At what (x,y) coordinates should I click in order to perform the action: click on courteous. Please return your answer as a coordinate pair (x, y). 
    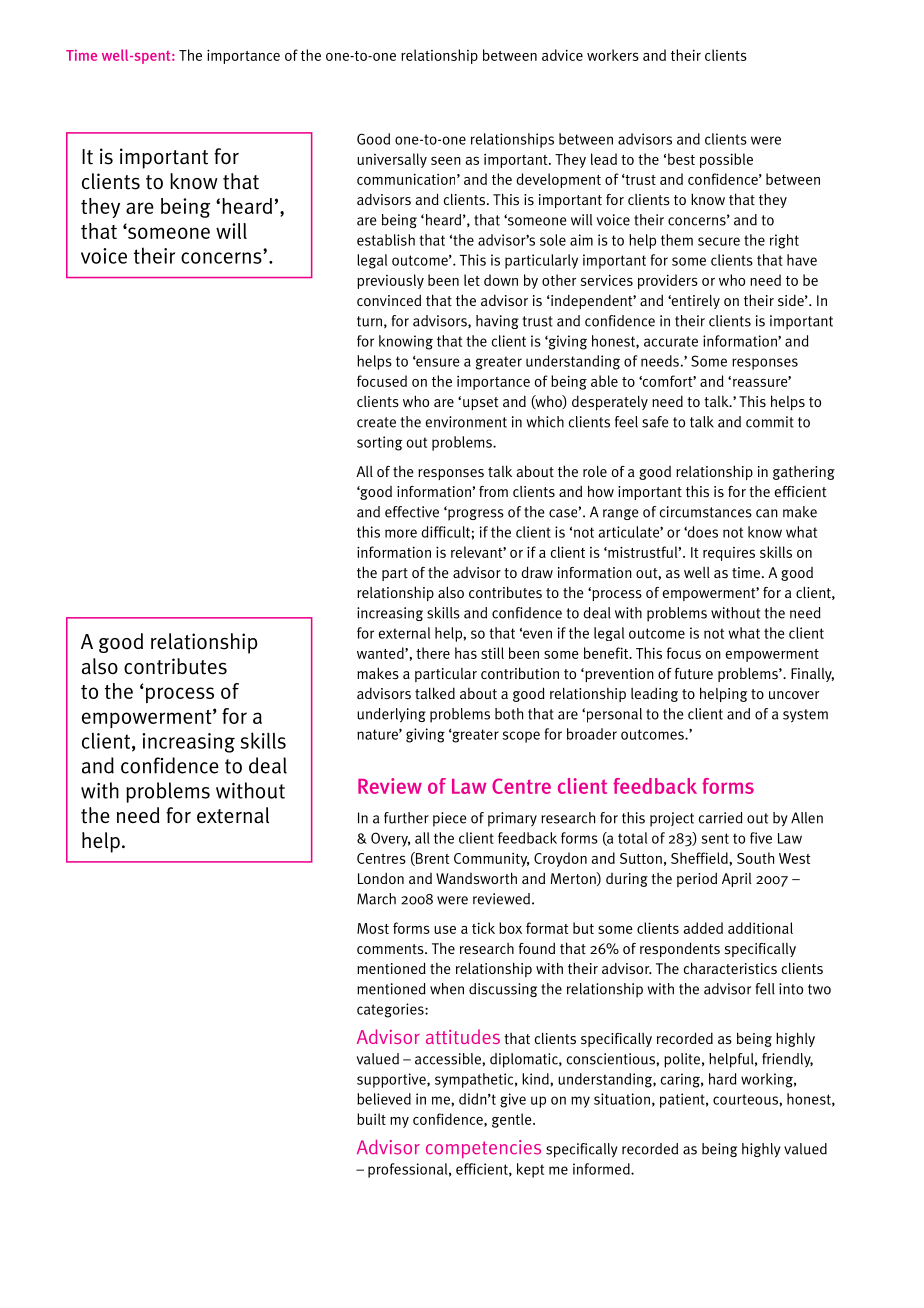
    Looking at the image, I should click on (746, 1099).
